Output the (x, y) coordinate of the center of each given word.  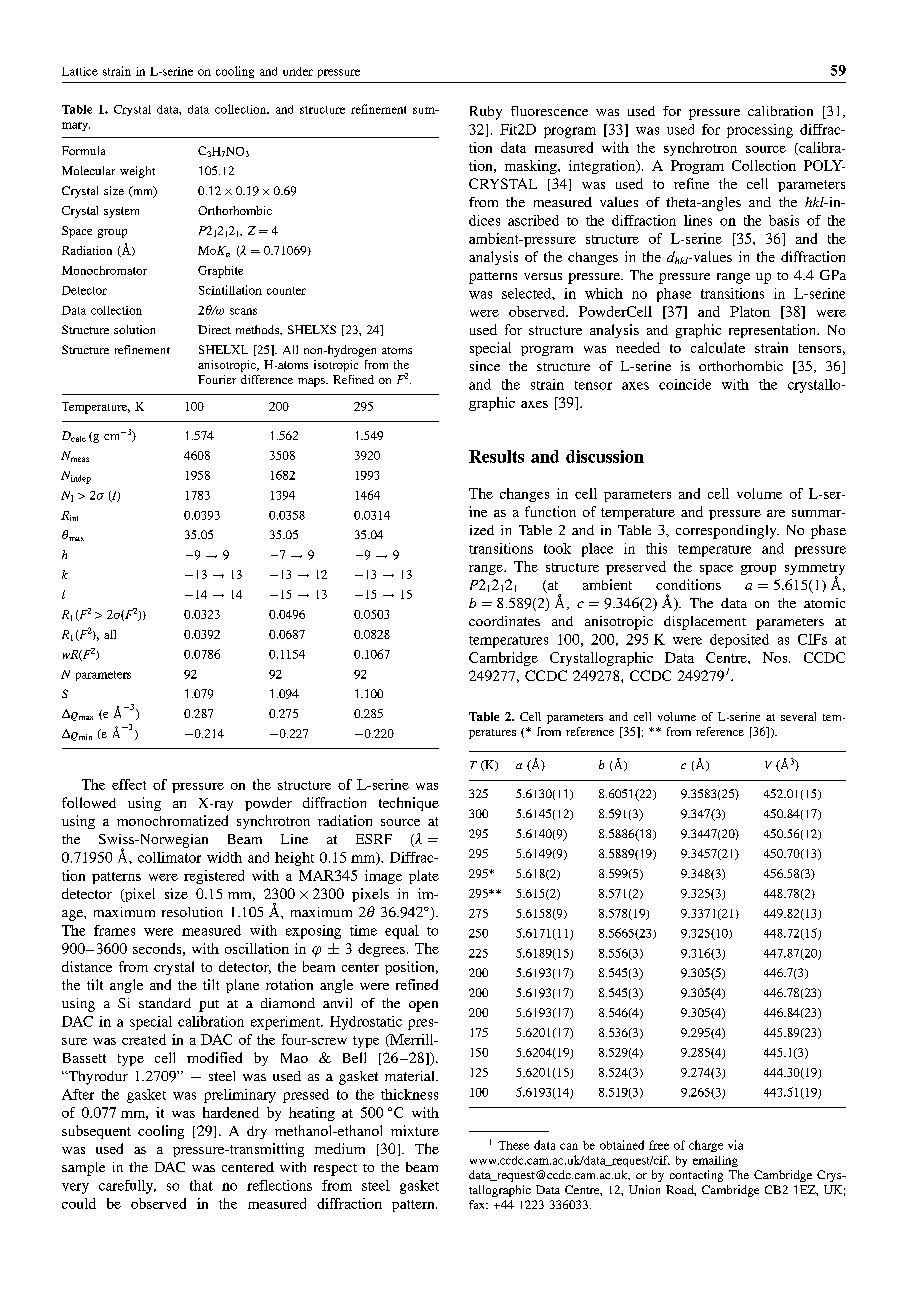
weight (137, 172)
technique (409, 804)
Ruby (486, 113)
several (798, 716)
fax (478, 1204)
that (201, 1185)
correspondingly (727, 532)
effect (129, 784)
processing (760, 131)
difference (267, 379)
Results (496, 456)
